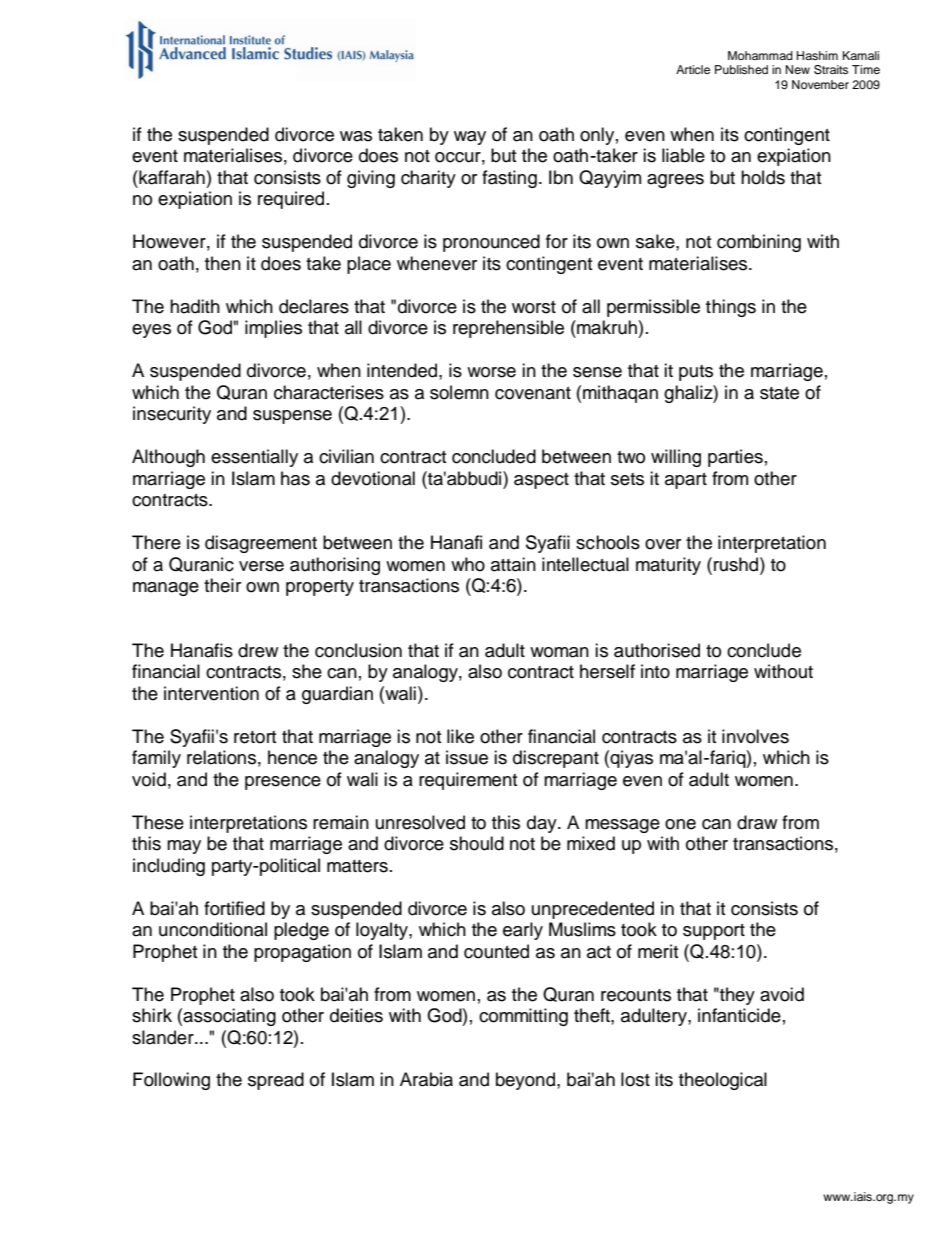  What do you see at coordinates (470, 138) in the page?
I see `way` at bounding box center [470, 138].
